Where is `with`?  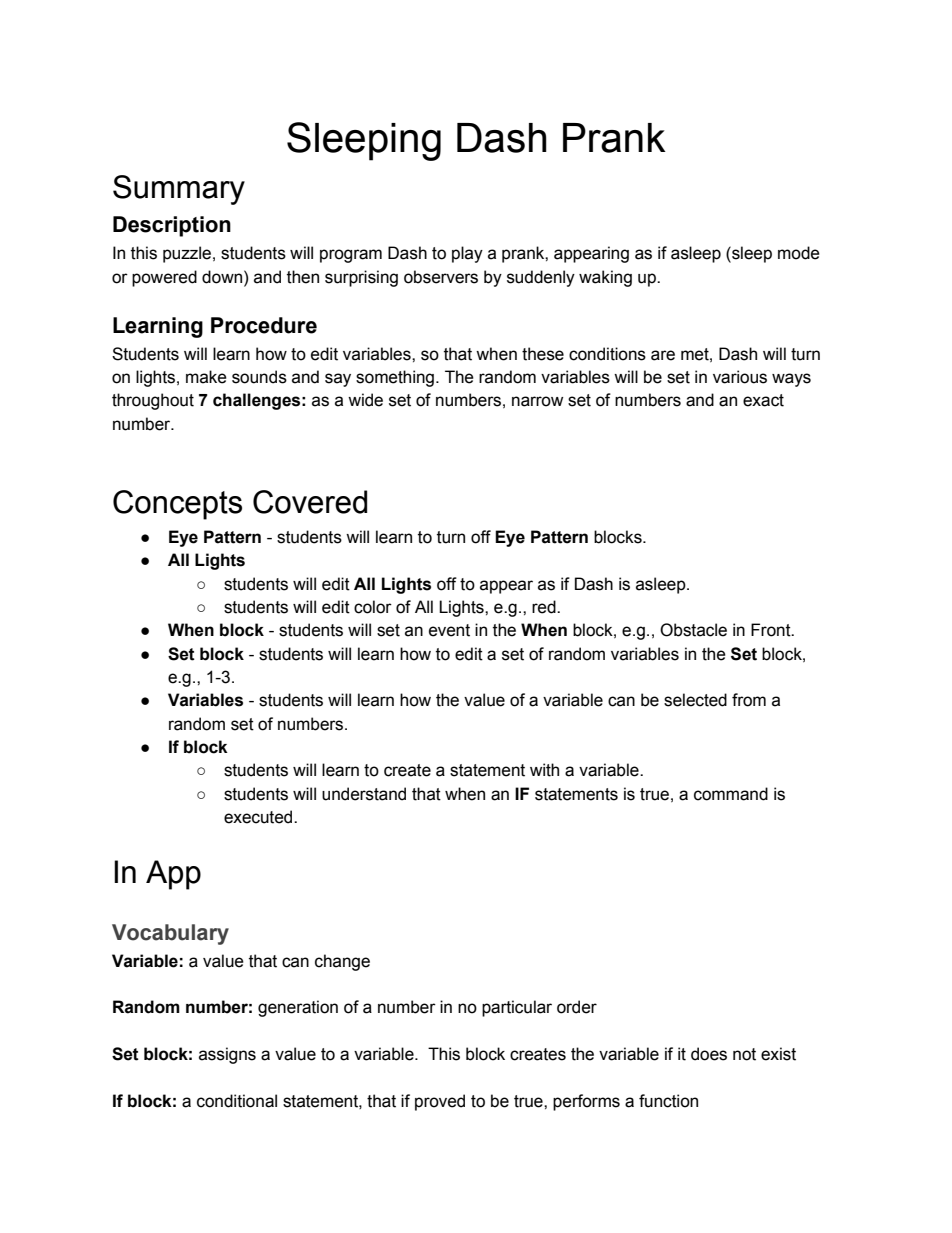
with is located at coordinates (544, 770).
